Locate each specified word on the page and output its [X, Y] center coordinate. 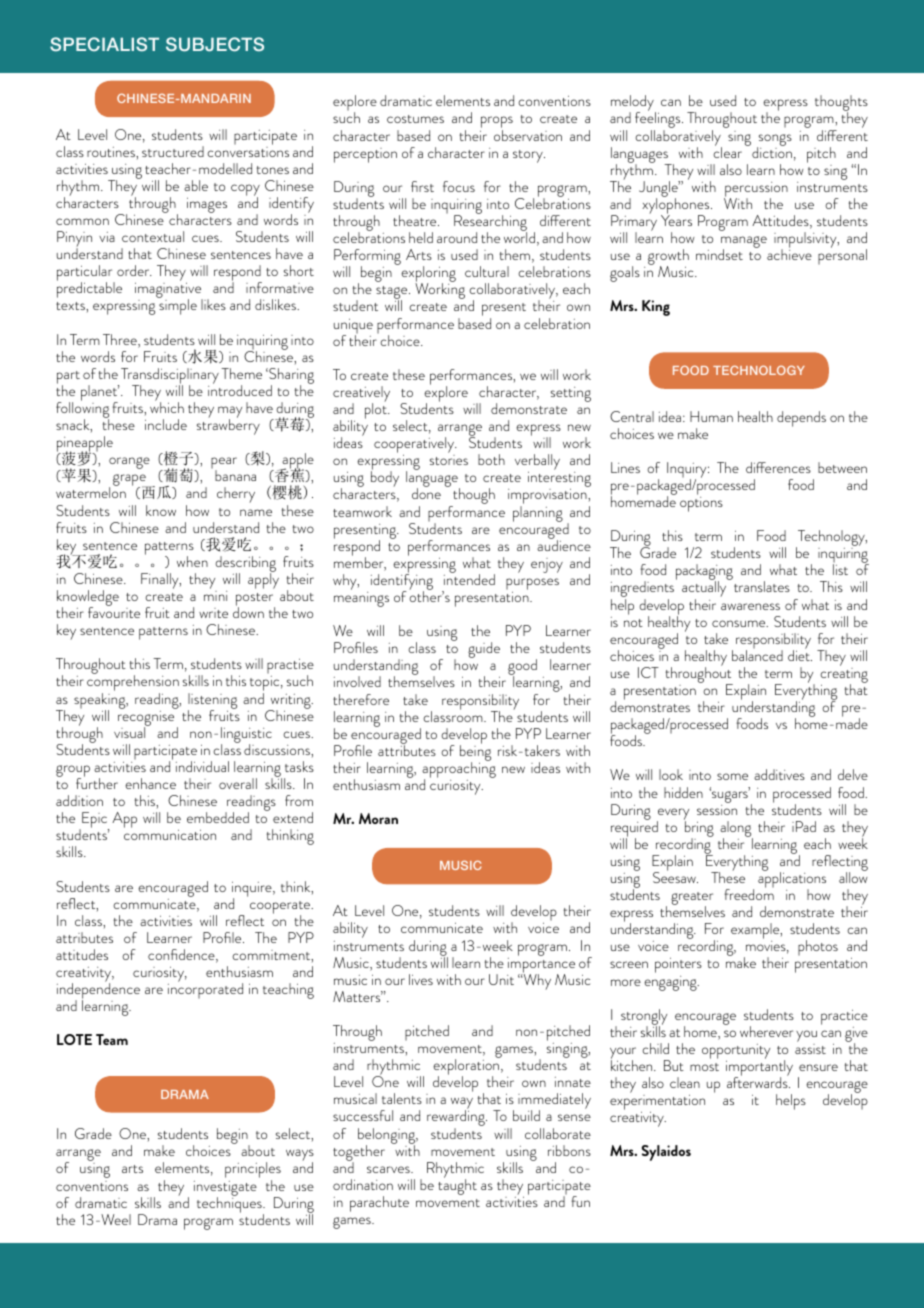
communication [170, 835]
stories [449, 460]
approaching [459, 770]
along [736, 830]
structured [173, 151]
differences [778, 467]
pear [224, 464]
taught [457, 1186]
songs [774, 141]
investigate [225, 1189]
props [497, 123]
